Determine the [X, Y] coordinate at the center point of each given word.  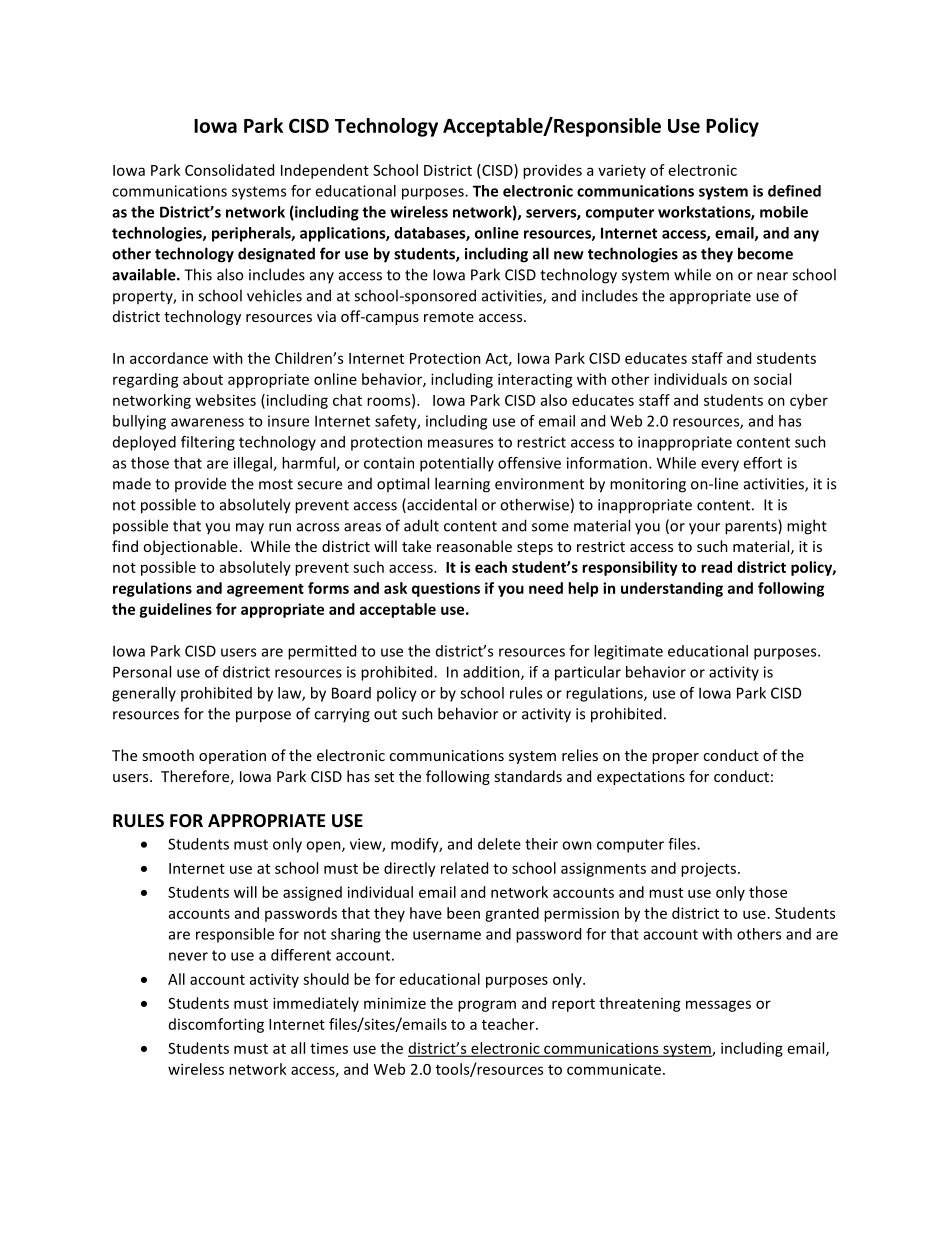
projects [710, 870]
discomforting [216, 1025]
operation [232, 757]
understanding [672, 589]
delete [499, 844]
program [487, 1006]
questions [446, 589]
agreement [265, 590]
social [772, 379]
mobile [784, 212]
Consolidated [229, 170]
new [569, 255]
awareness [207, 422]
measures [460, 443]
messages [718, 1006]
